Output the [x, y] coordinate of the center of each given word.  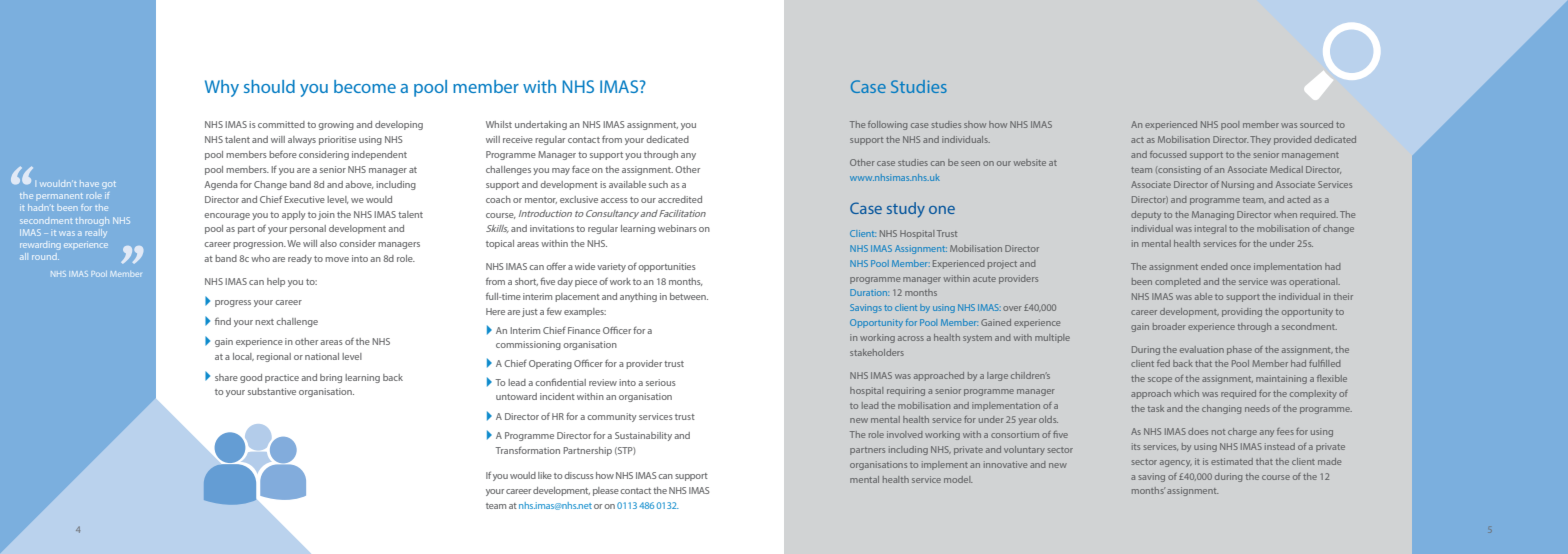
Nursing [1238, 185]
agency [1176, 463]
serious [661, 382]
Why [222, 88]
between [689, 296]
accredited [680, 199]
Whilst [499, 124]
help [276, 282]
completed [1178, 282]
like [545, 475]
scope [1160, 380]
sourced [1316, 124]
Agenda [221, 185]
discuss [579, 475]
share [226, 377]
